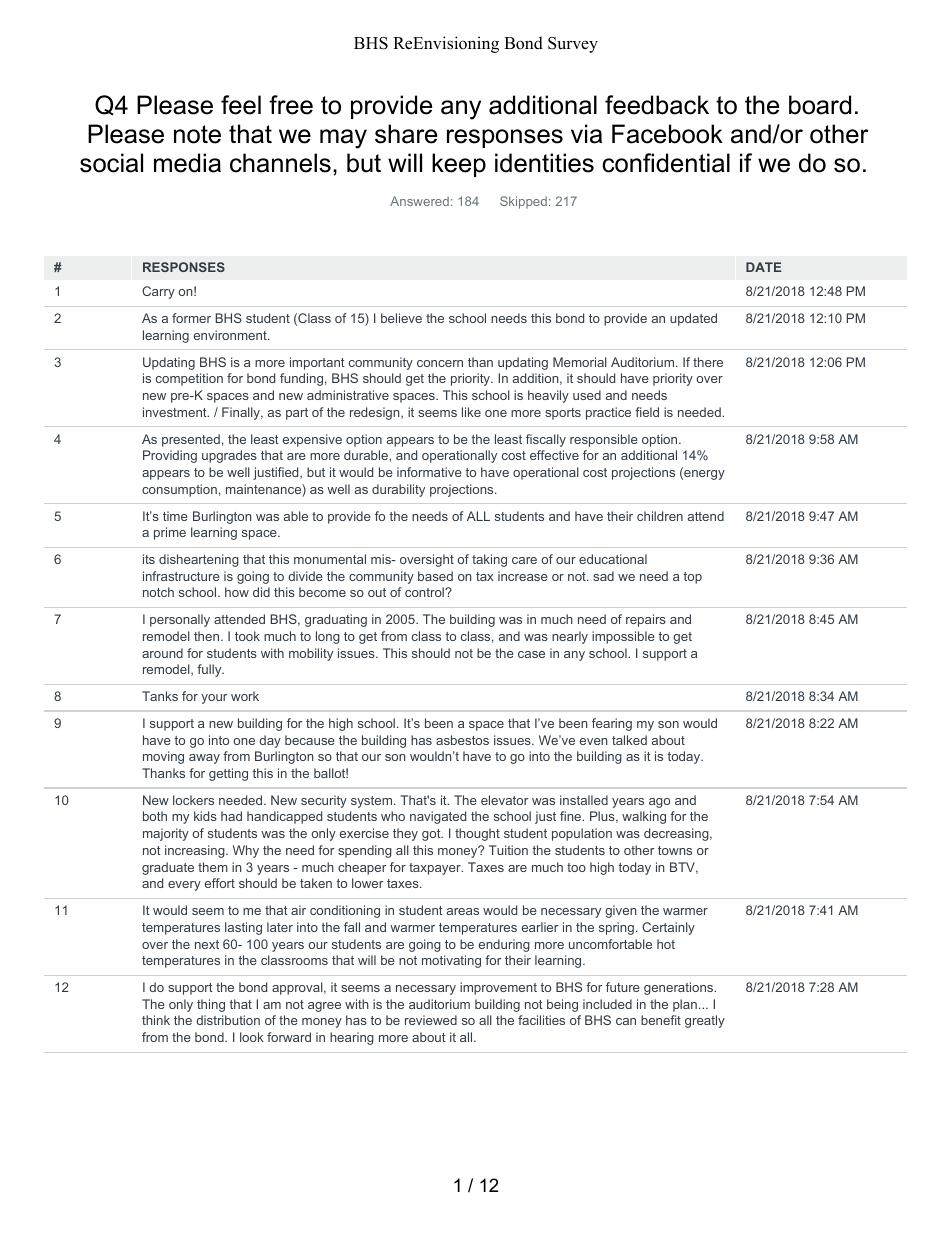  Describe the element at coordinates (204, 759) in the screenshot. I see `away` at that location.
